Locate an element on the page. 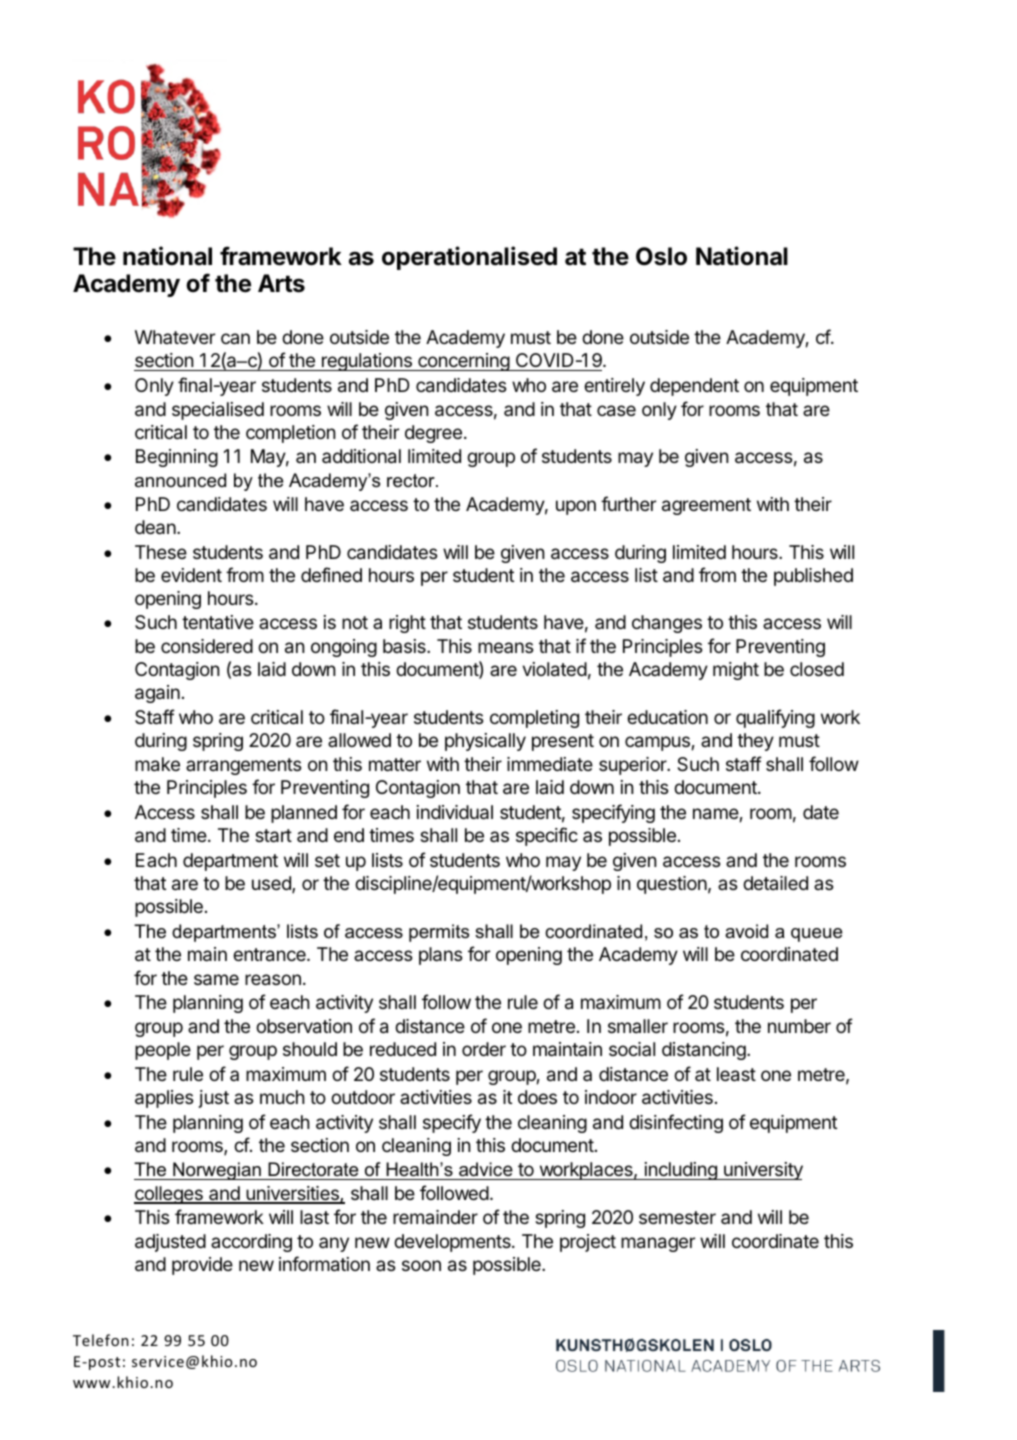  Oslo is located at coordinates (661, 256).
